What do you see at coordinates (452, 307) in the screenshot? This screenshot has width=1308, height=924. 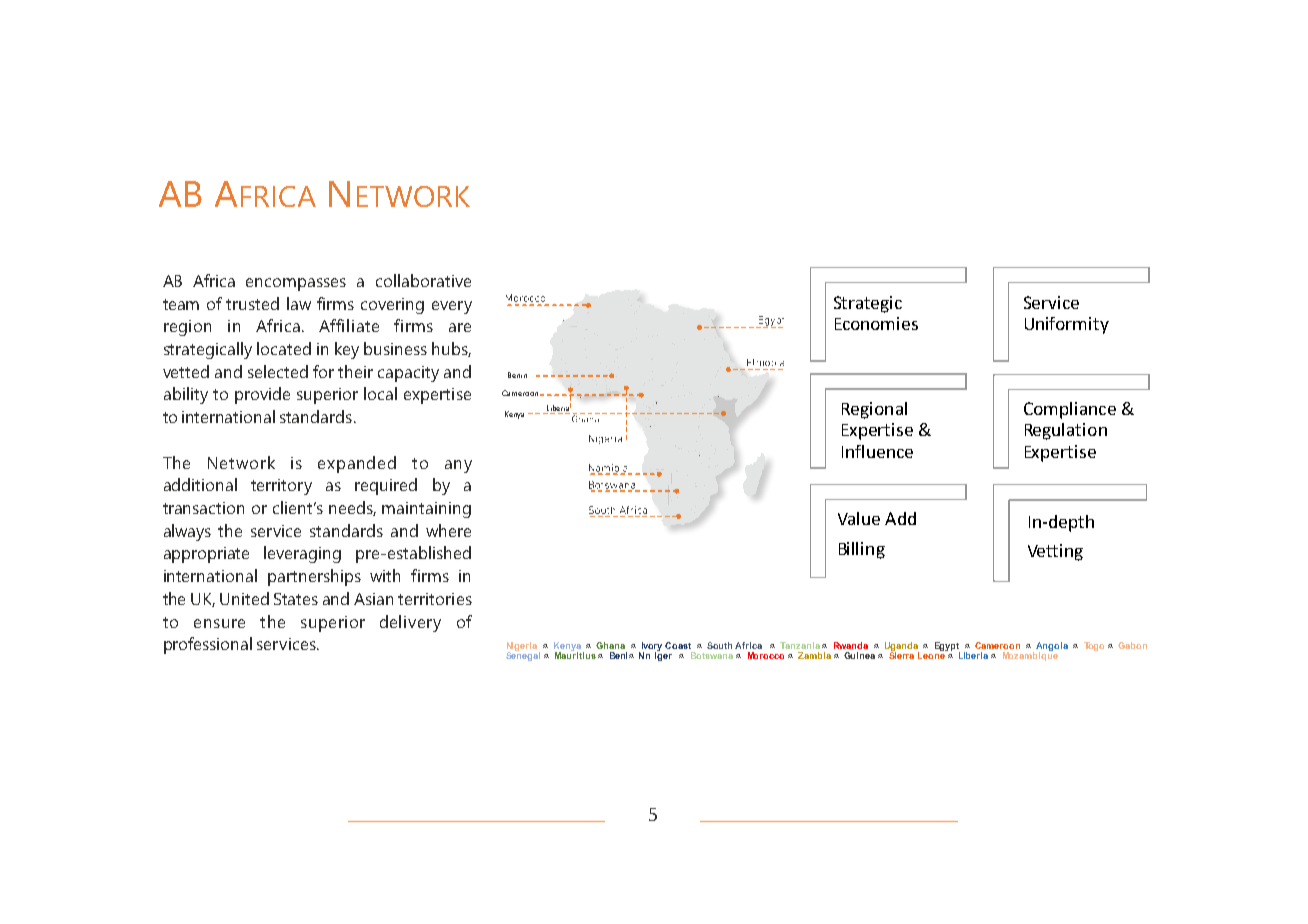 I see `every` at bounding box center [452, 307].
